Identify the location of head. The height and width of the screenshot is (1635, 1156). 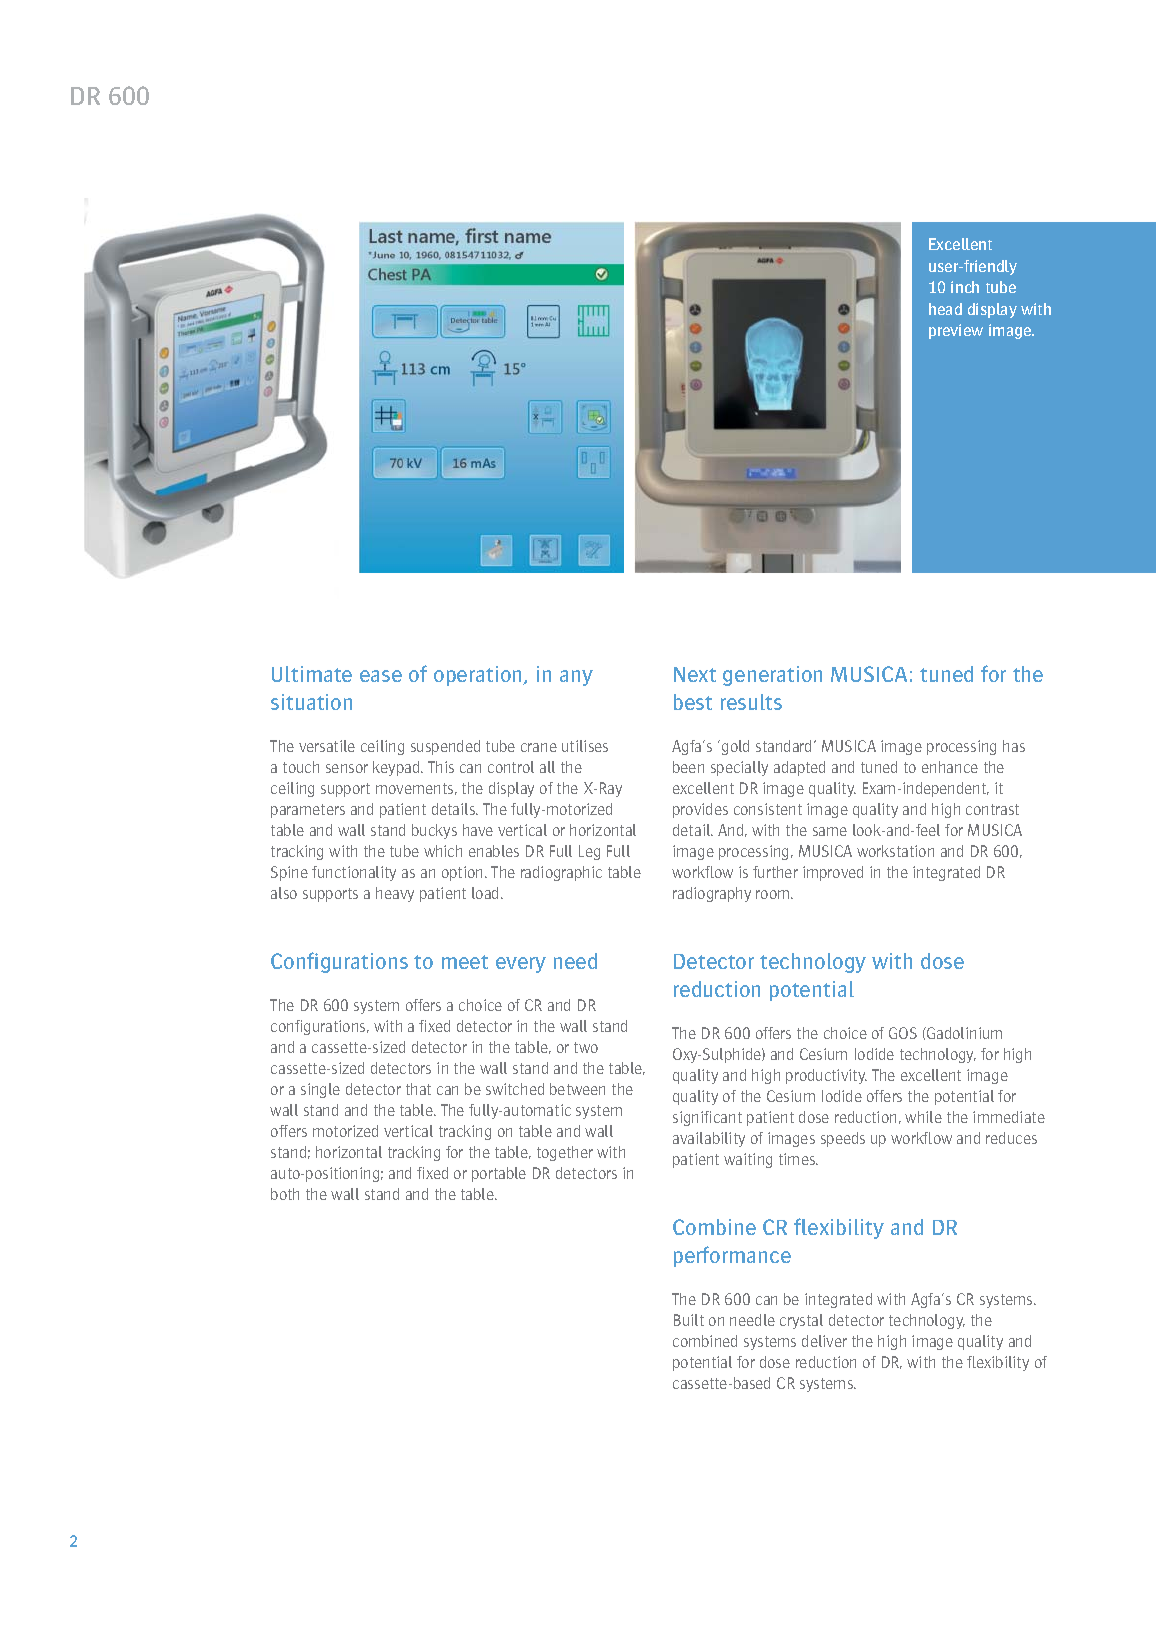
(945, 309).
